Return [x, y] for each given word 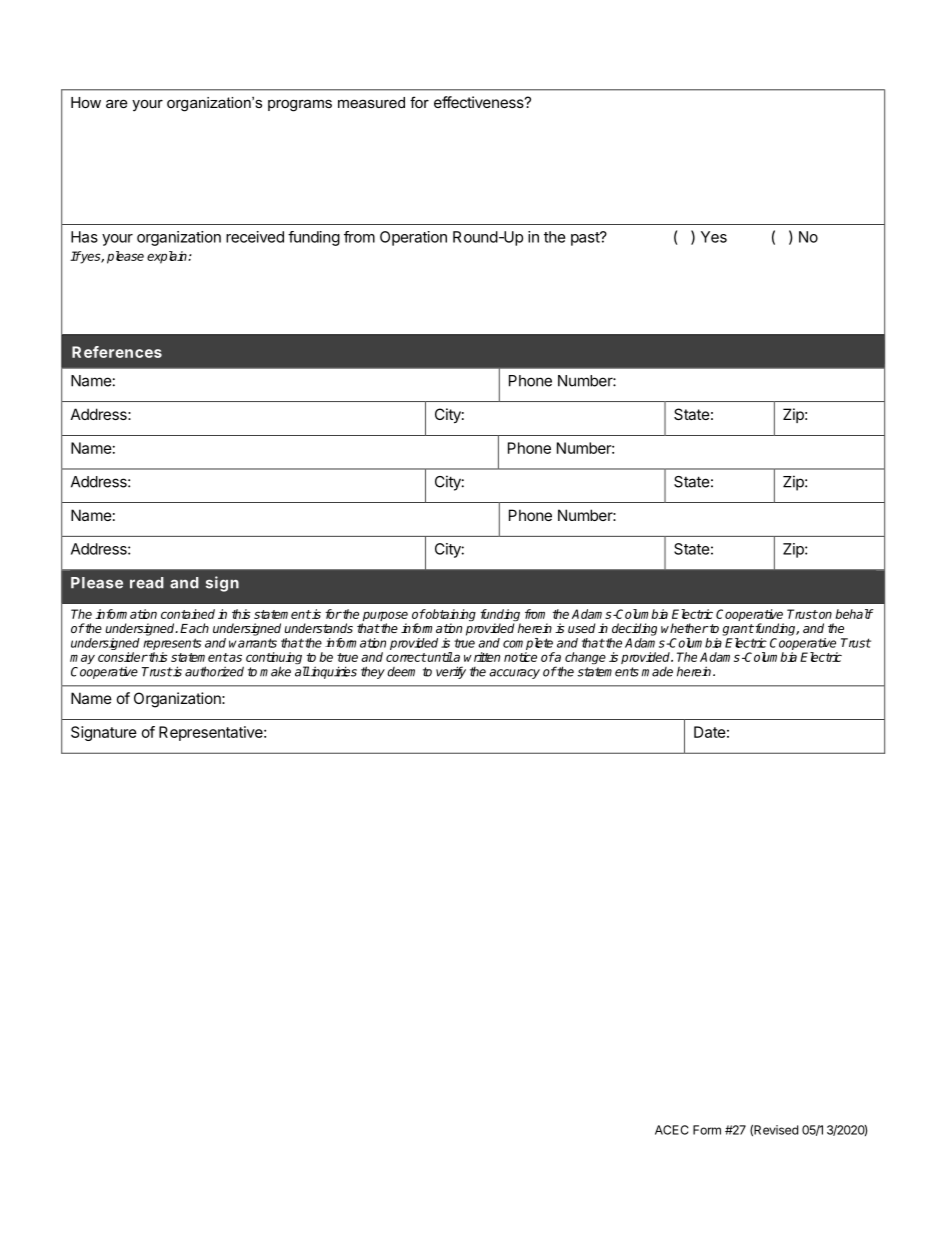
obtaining [450, 616]
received [255, 237]
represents [172, 644]
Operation [413, 238]
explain [168, 257]
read [147, 583]
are [117, 103]
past [586, 239]
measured [371, 102]
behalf [854, 614]
